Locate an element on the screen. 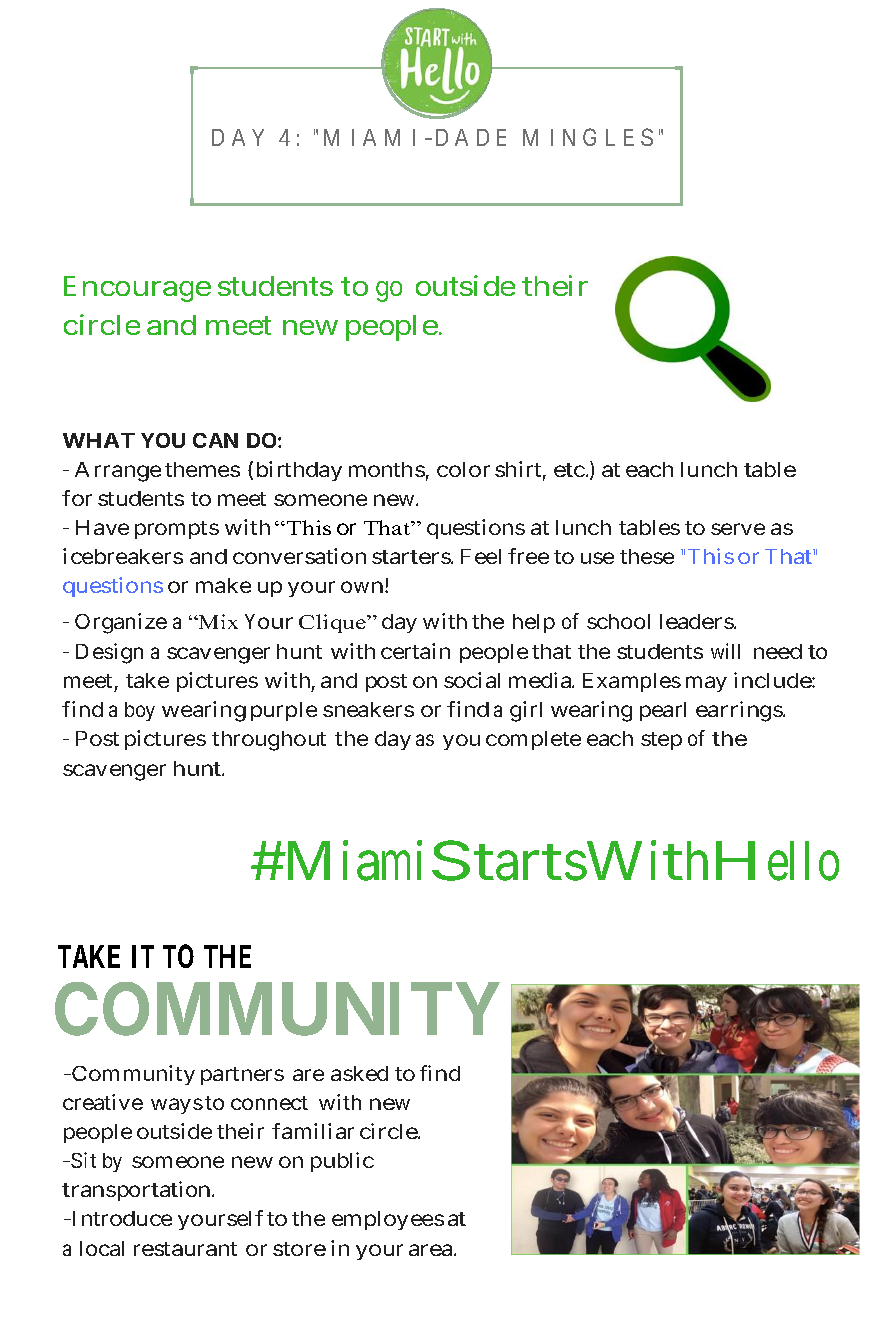  Introduce is located at coordinates (120, 1218).
